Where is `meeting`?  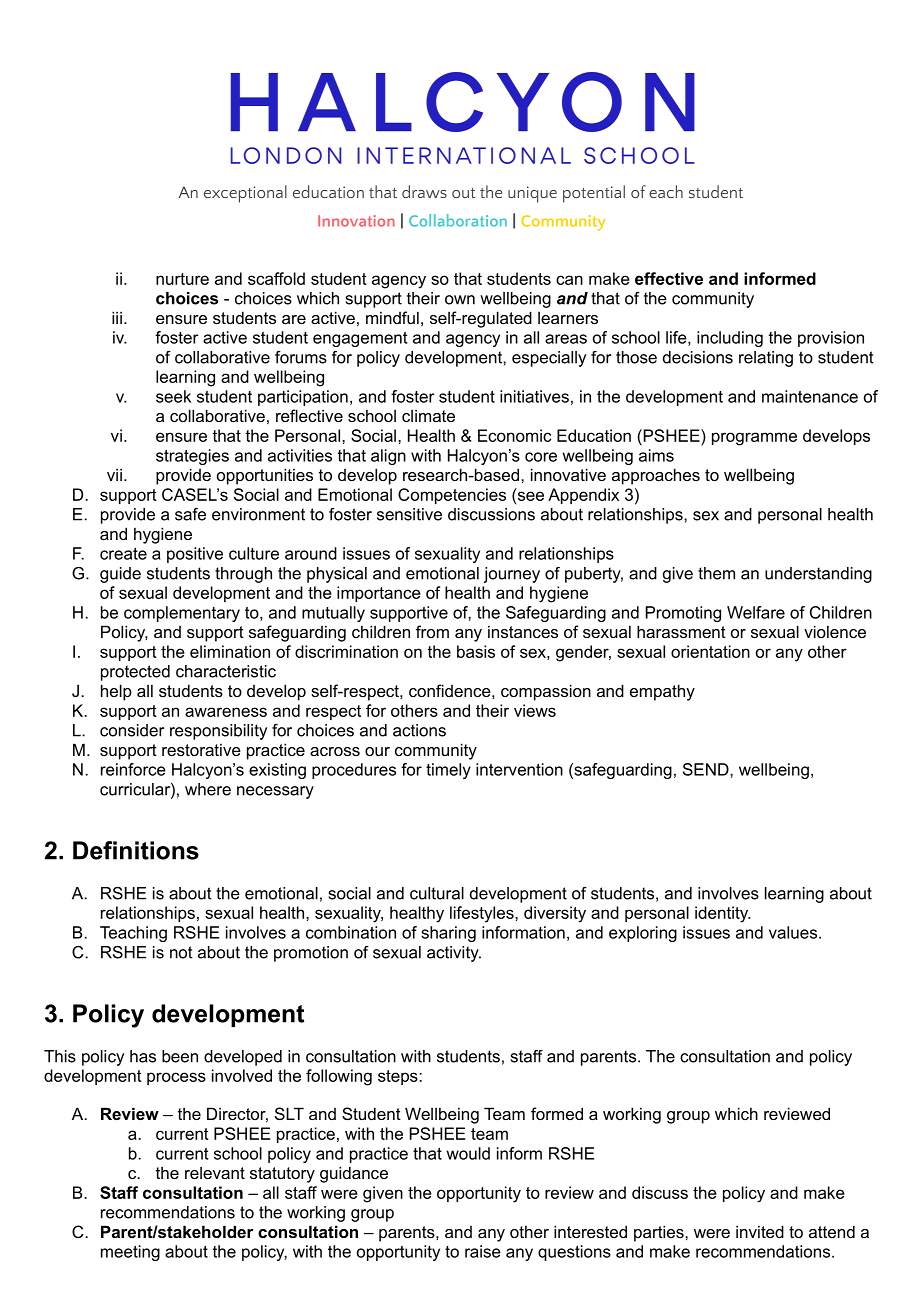 meeting is located at coordinates (130, 1253).
